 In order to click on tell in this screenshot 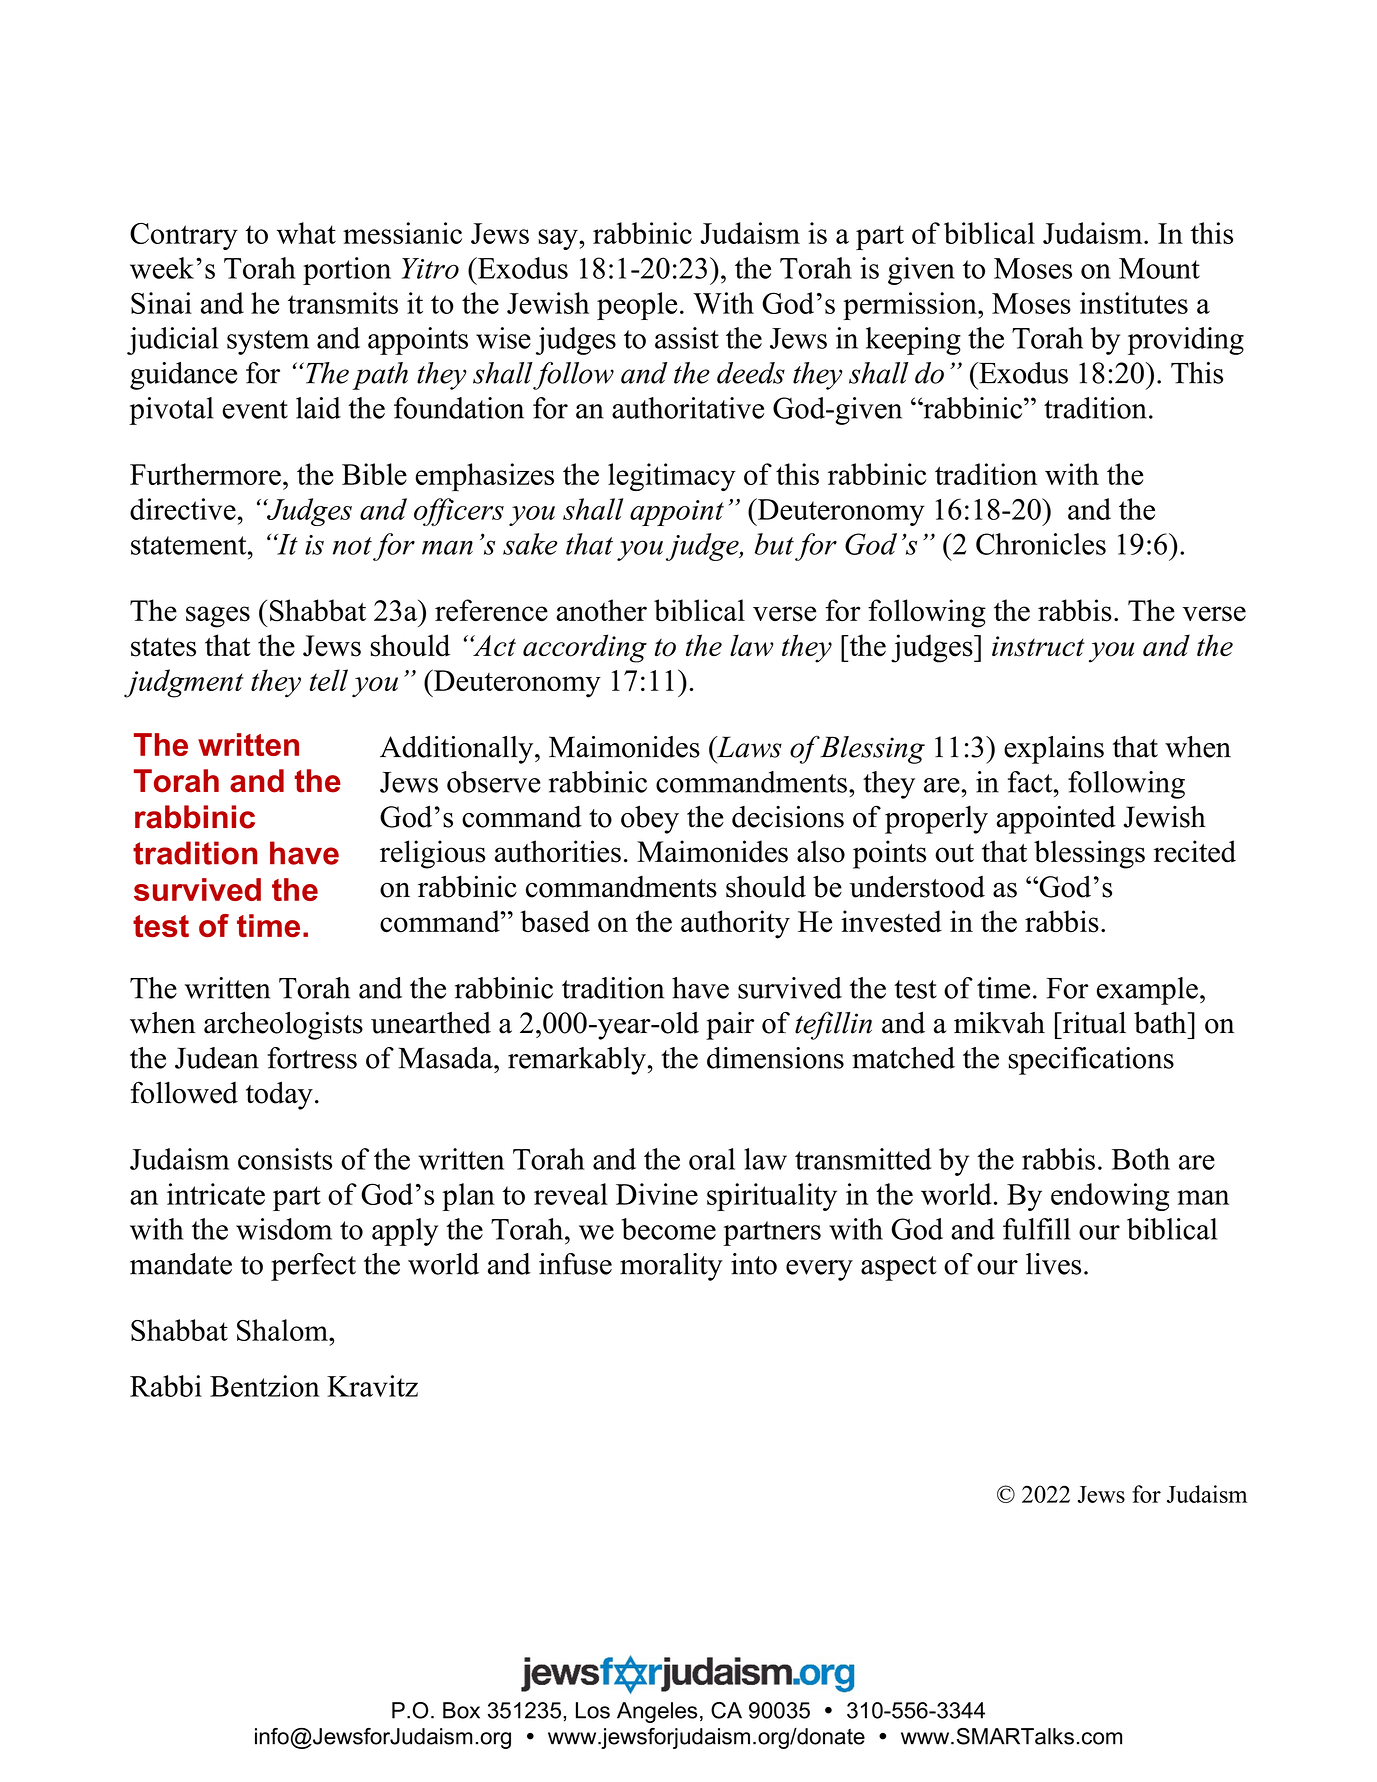, I will do `click(329, 680)`.
